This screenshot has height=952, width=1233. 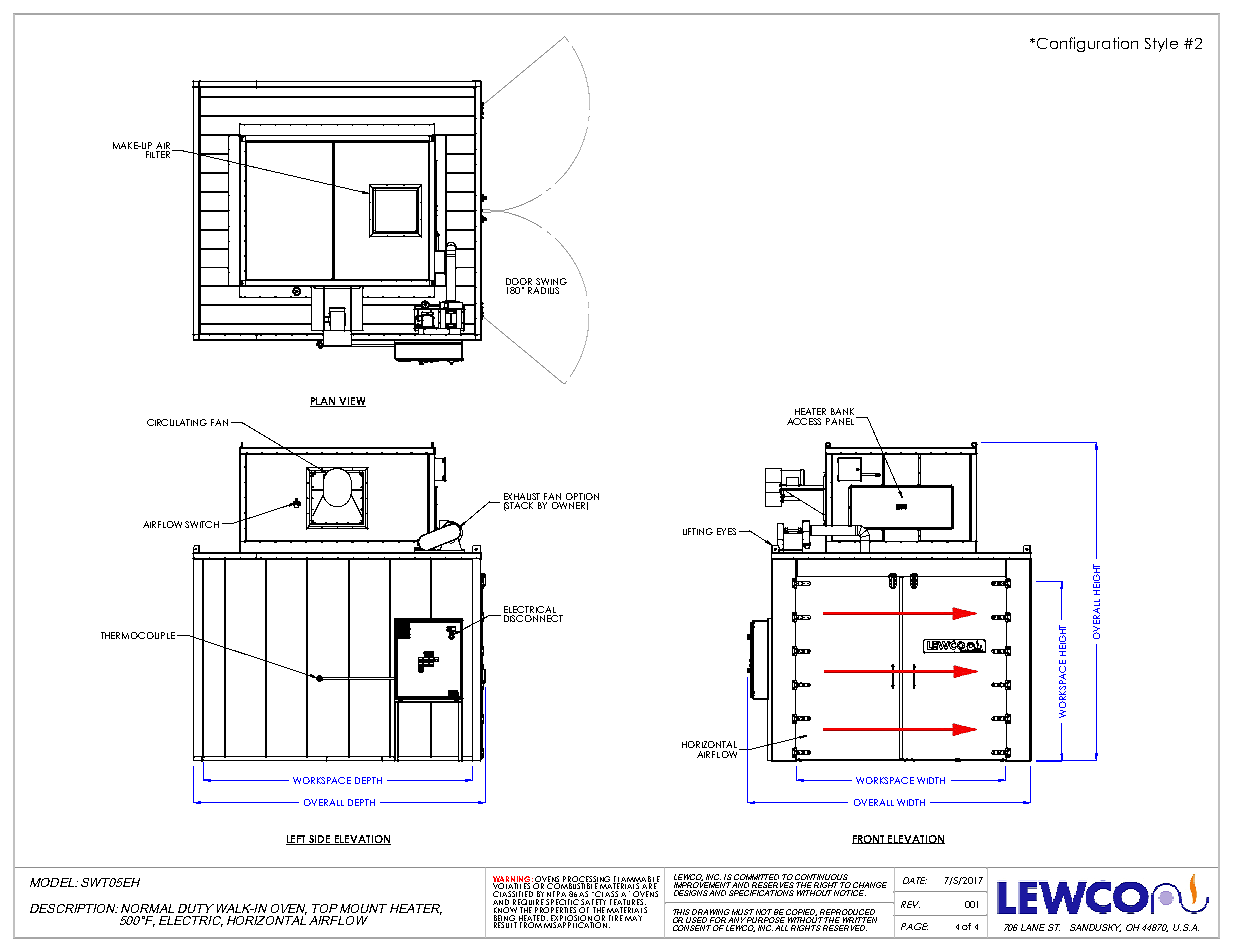 What do you see at coordinates (1086, 44) in the screenshot?
I see `Configuration` at bounding box center [1086, 44].
